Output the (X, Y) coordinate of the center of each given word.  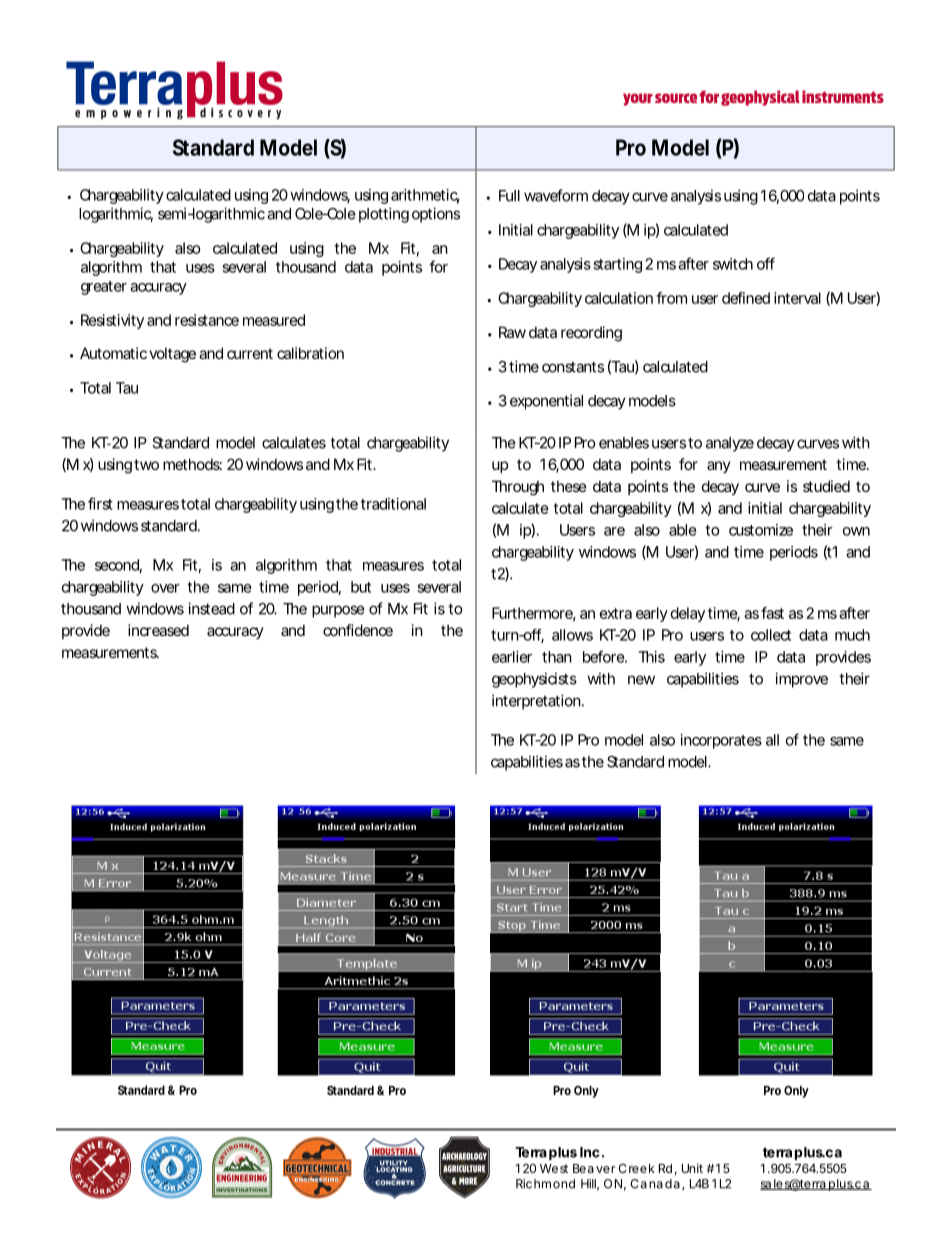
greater (104, 288)
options (436, 215)
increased (158, 630)
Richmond (545, 1184)
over (165, 588)
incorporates (721, 741)
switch (733, 264)
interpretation (536, 702)
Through (518, 488)
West (554, 1168)
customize (761, 530)
